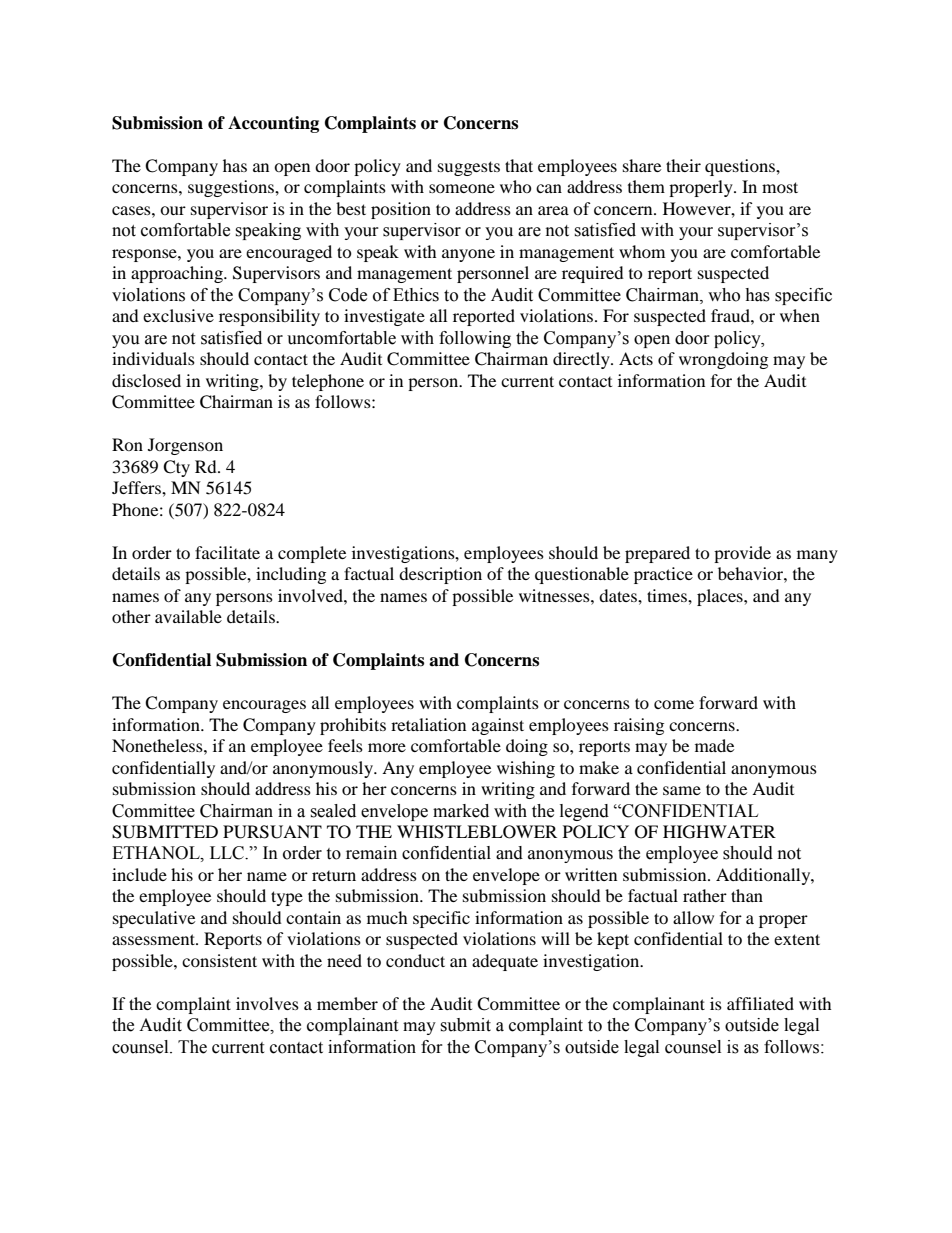 Image resolution: width=952 pixels, height=1233 pixels. I want to click on suggests, so click(469, 168).
